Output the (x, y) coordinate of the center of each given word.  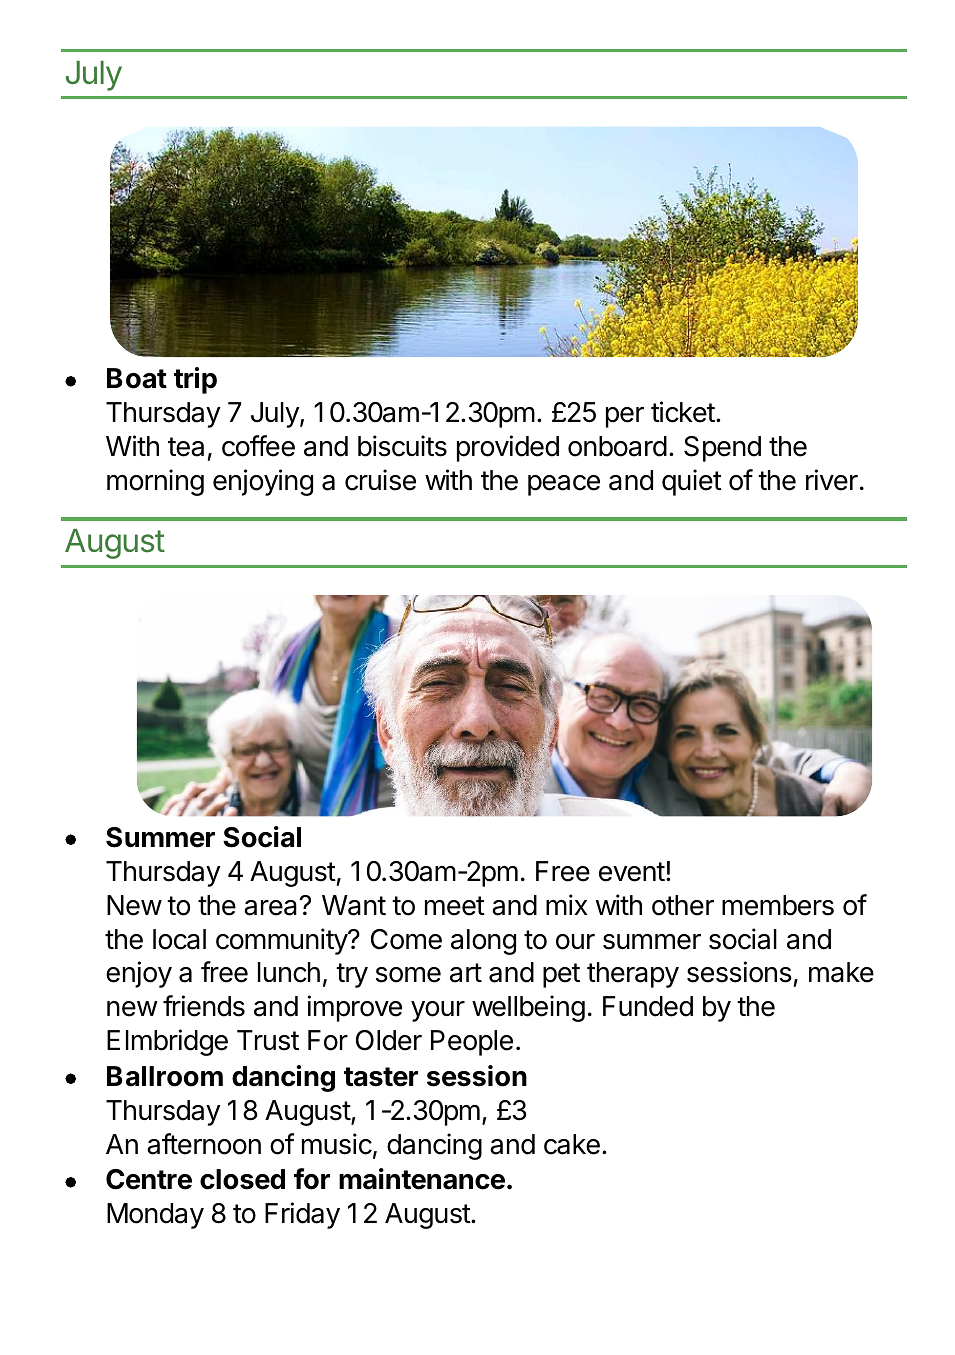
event (632, 872)
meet (455, 906)
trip (195, 380)
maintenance (422, 1179)
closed (242, 1179)
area (272, 907)
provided (508, 448)
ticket (683, 412)
